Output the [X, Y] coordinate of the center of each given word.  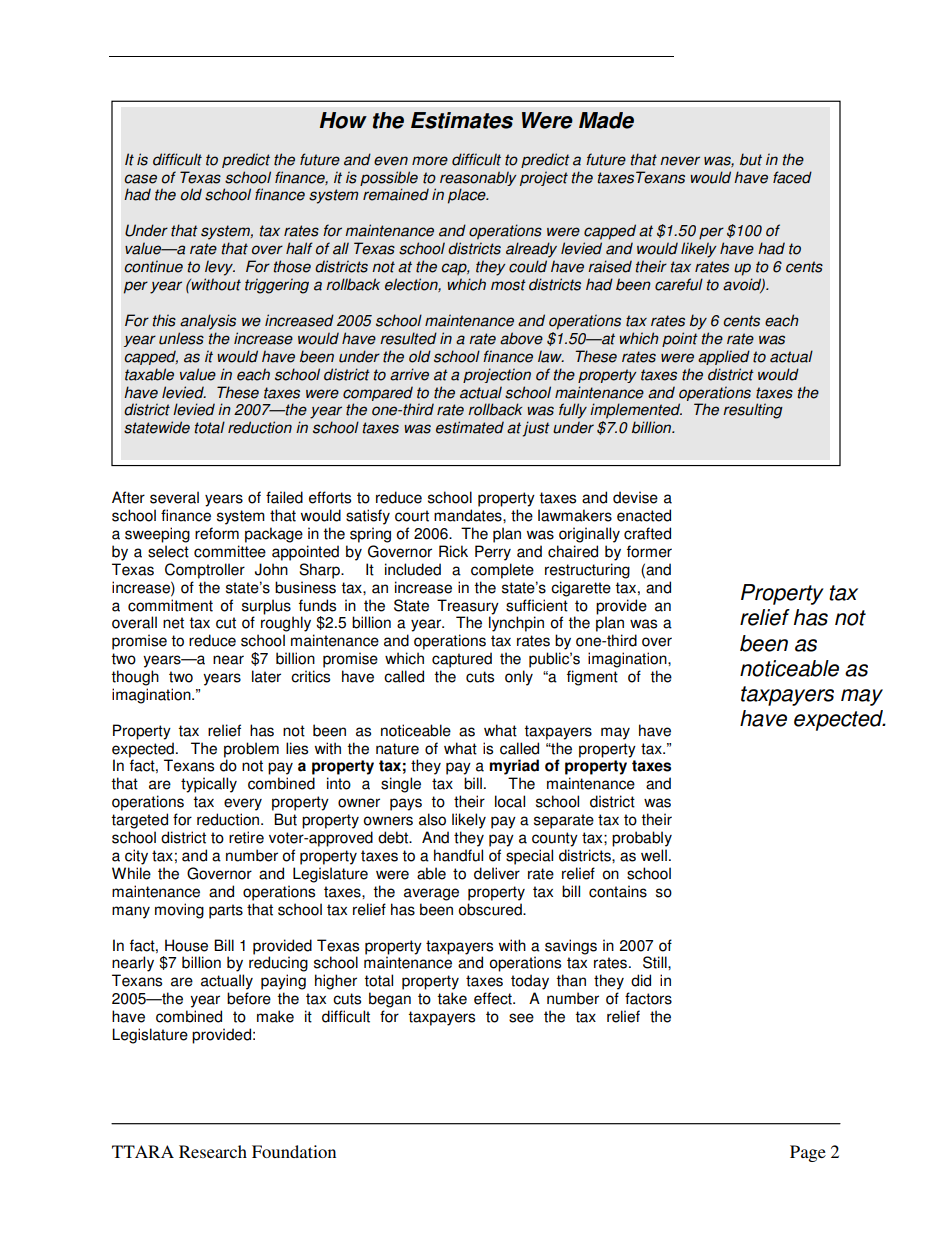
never [680, 161]
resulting [753, 411]
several [174, 497]
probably [642, 839]
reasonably [478, 180]
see [521, 1018]
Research [213, 1151]
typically [209, 785]
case [140, 179]
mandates [469, 515]
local [510, 801]
